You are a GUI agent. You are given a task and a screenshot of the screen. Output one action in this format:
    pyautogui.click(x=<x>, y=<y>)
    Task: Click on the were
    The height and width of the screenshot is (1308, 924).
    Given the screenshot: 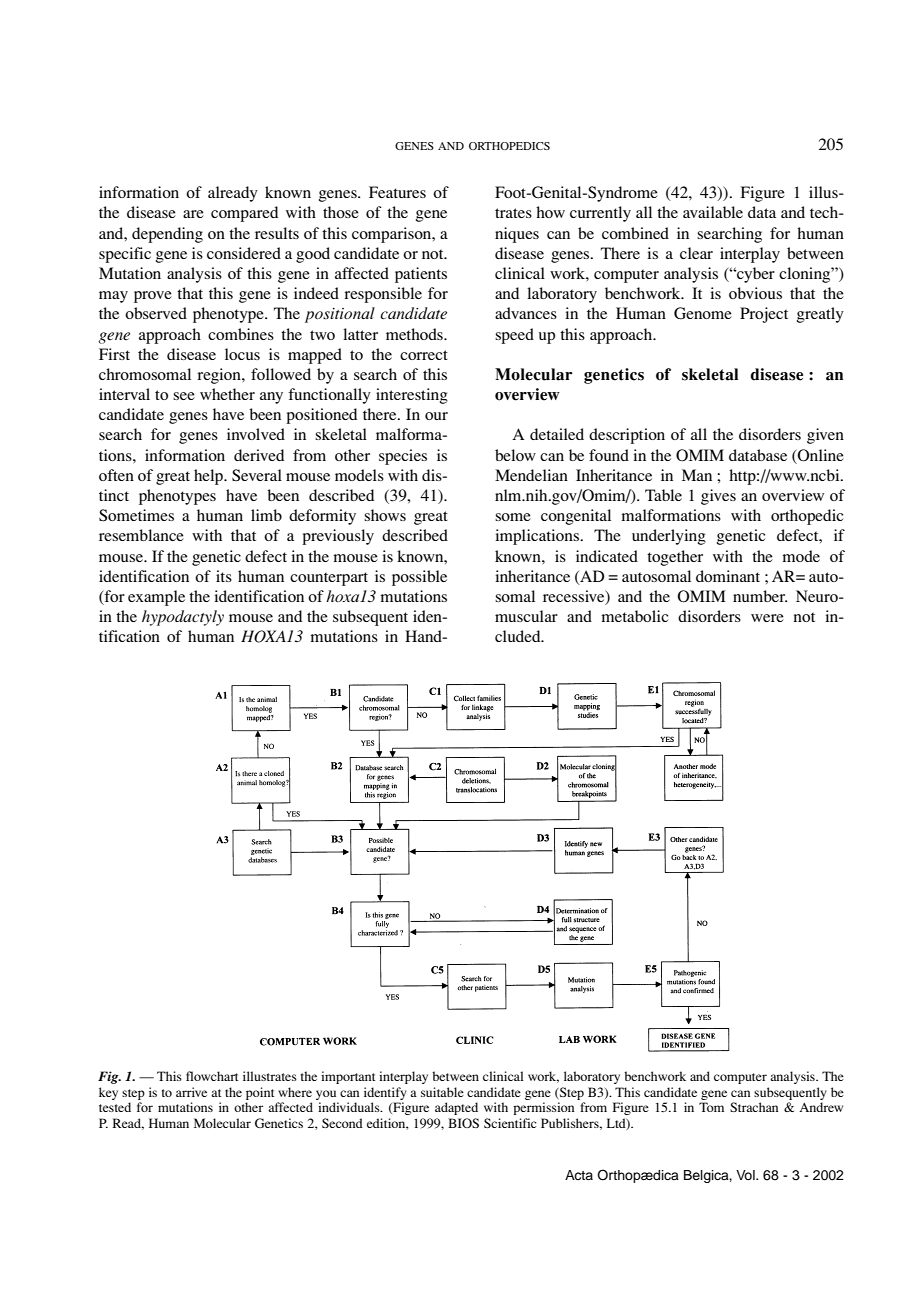 What is the action you would take?
    pyautogui.click(x=767, y=618)
